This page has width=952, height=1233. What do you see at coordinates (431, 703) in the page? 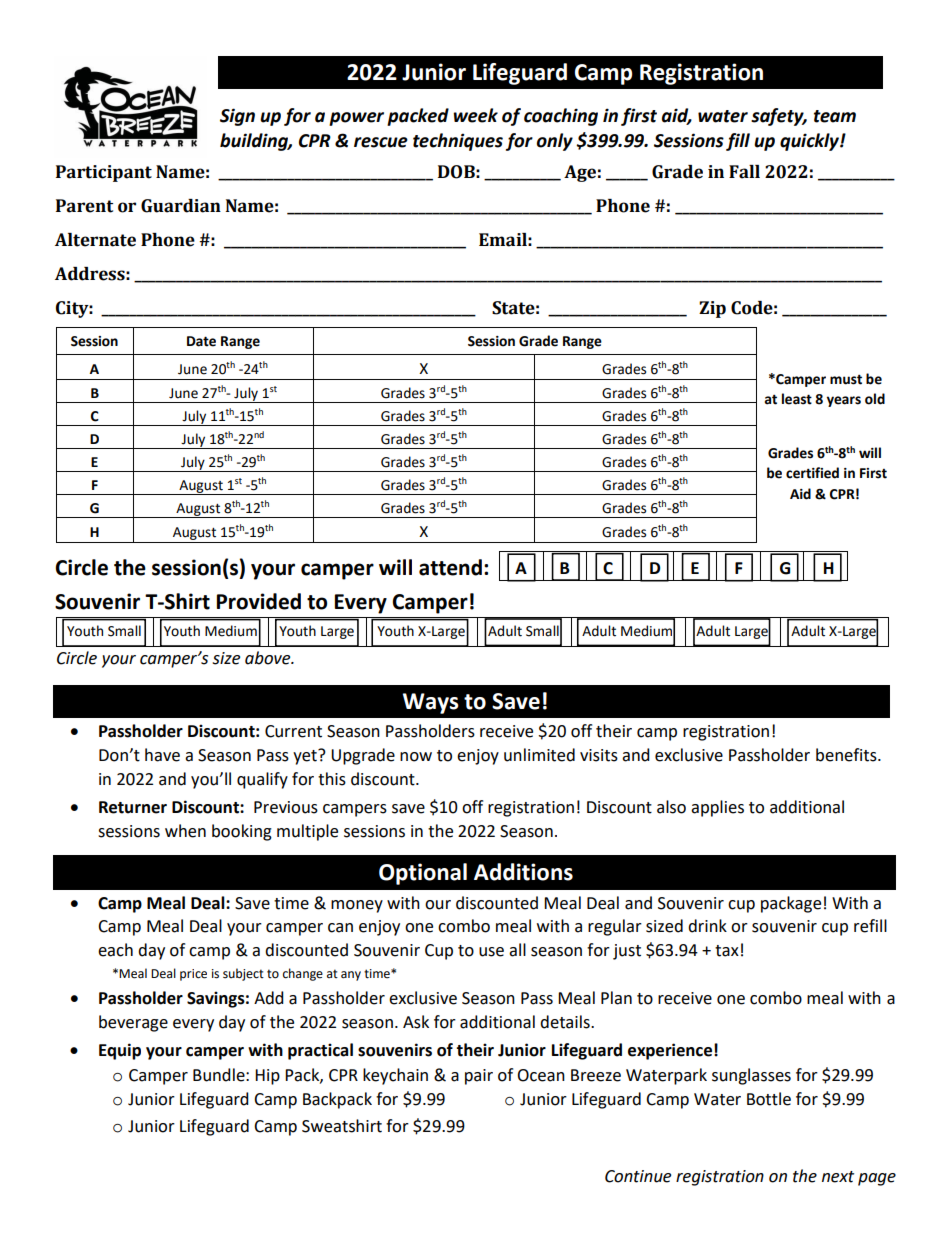
I see `Ways` at bounding box center [431, 703].
